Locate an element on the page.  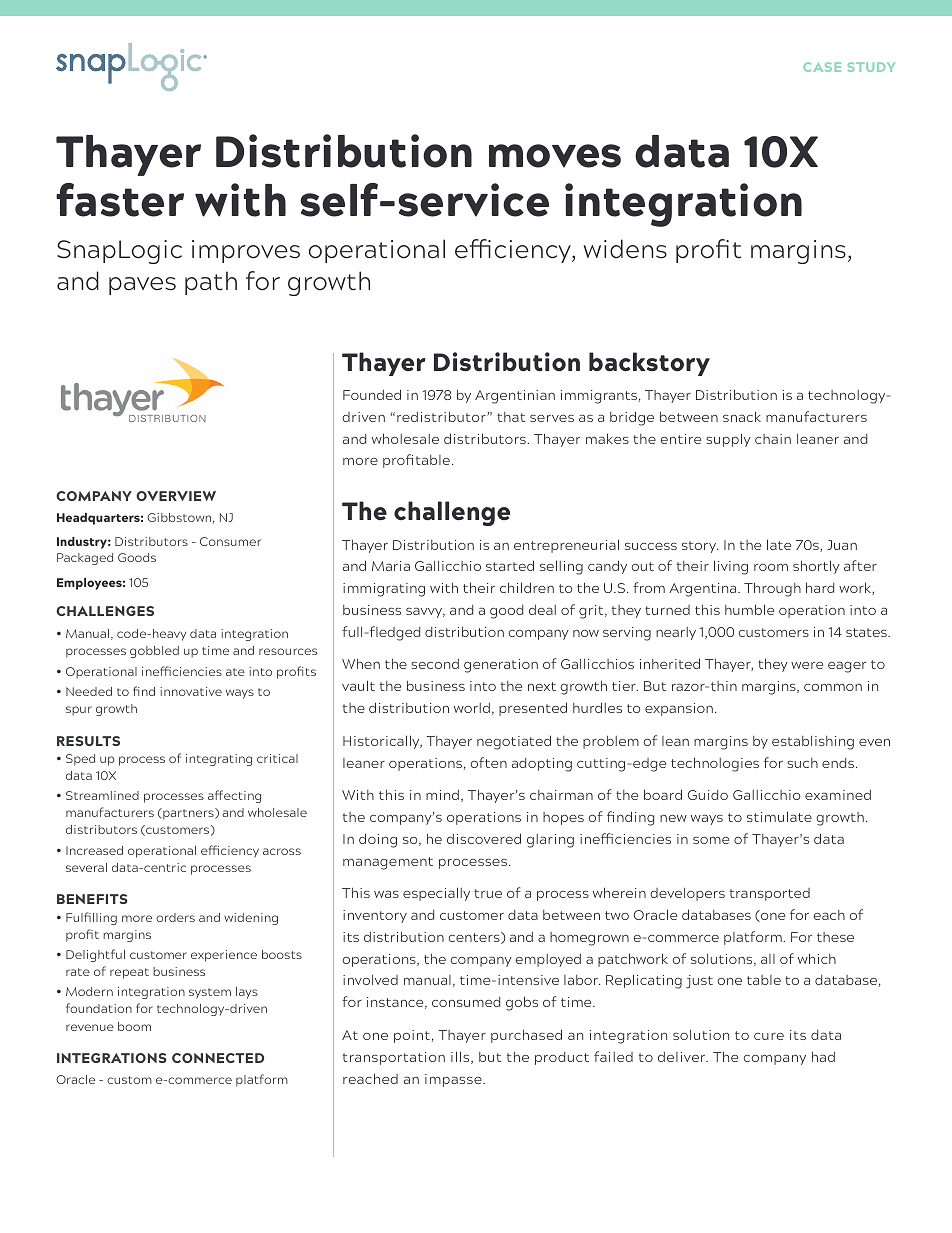
moves is located at coordinates (555, 156).
